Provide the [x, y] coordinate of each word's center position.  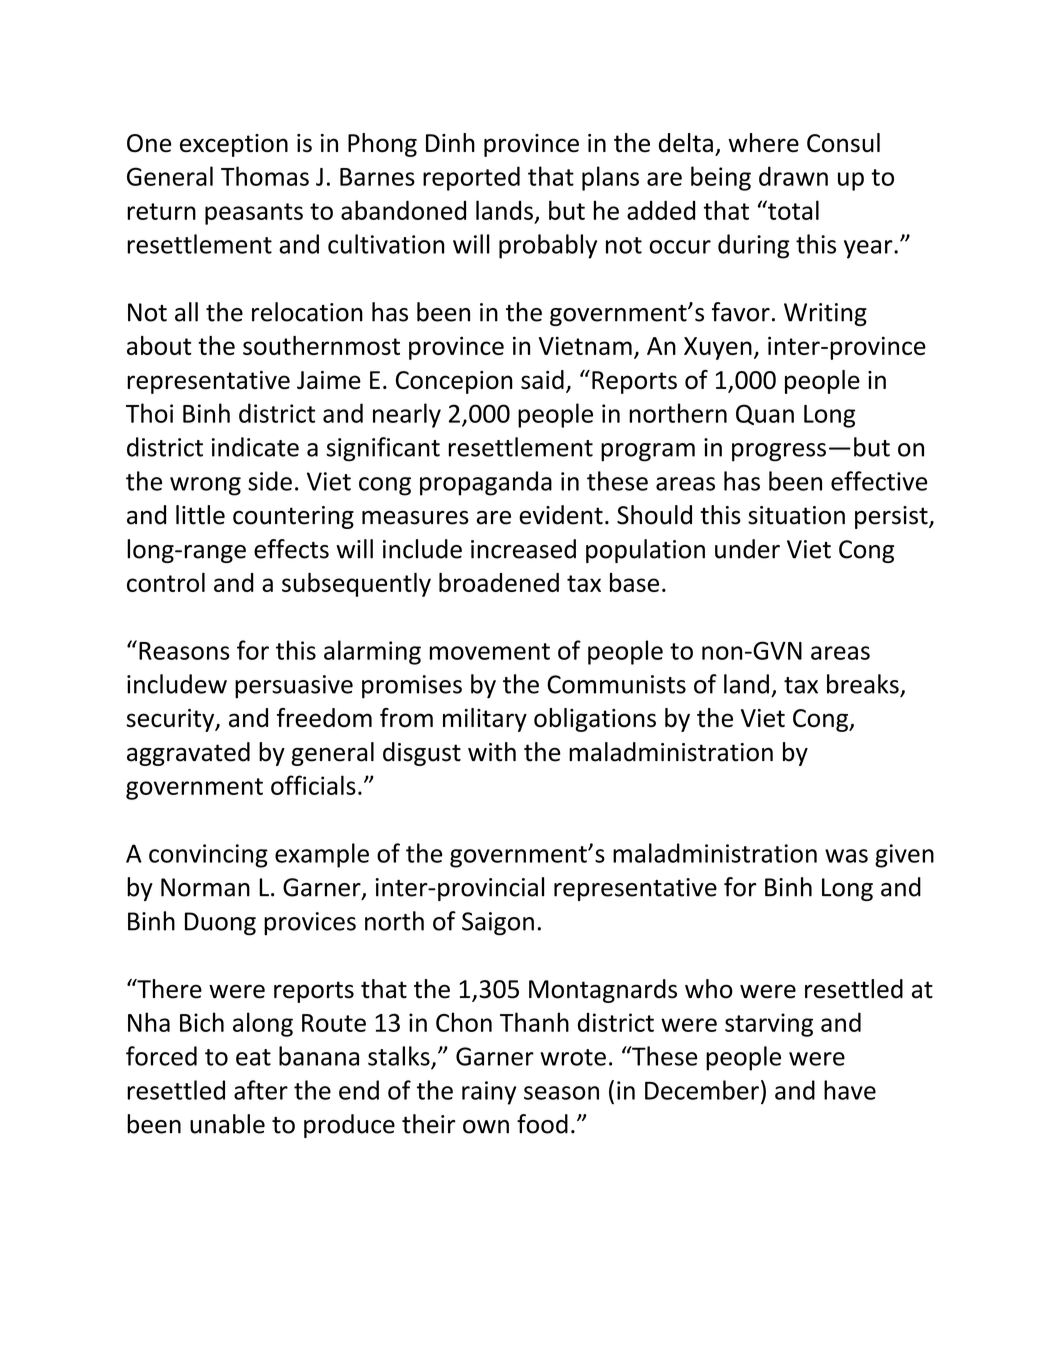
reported [471, 178]
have [850, 1090]
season [561, 1093]
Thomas [265, 176]
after [261, 1090]
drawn [793, 176]
